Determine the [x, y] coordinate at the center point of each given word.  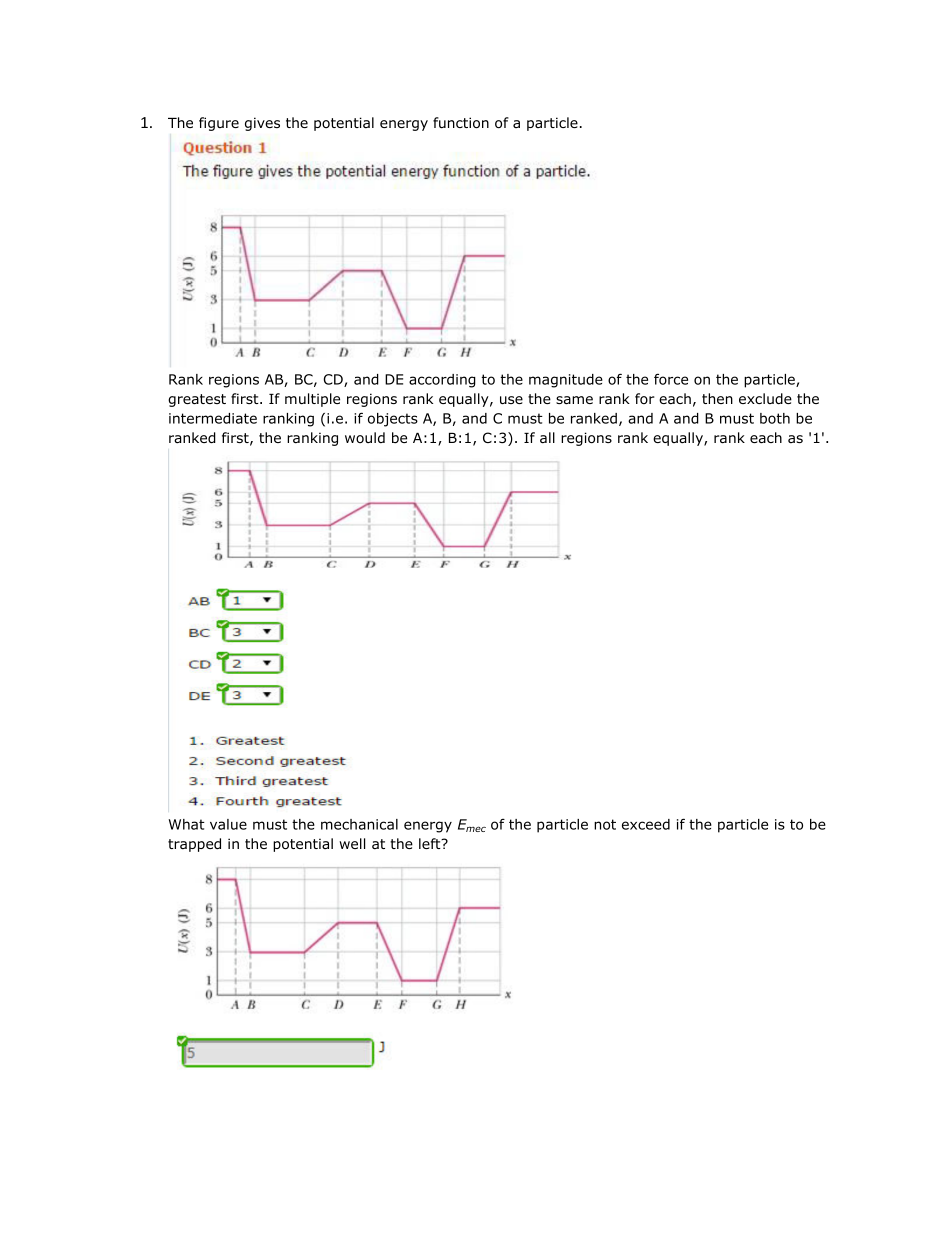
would [365, 437]
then [717, 398]
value [228, 824]
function [461, 122]
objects [393, 420]
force [671, 379]
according [442, 381]
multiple [312, 400]
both [775, 418]
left [431, 843]
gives [262, 124]
